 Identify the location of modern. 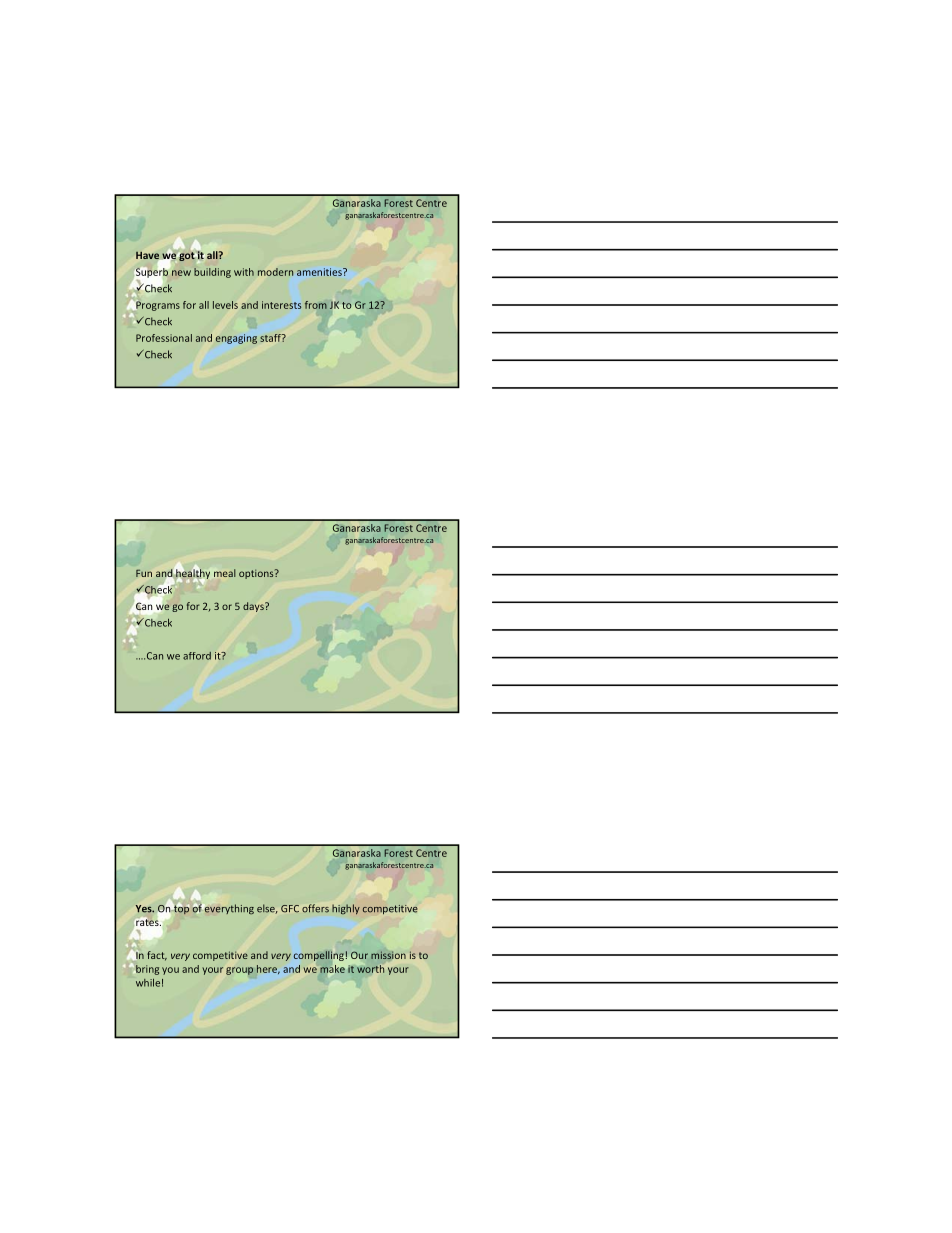
(275, 272).
